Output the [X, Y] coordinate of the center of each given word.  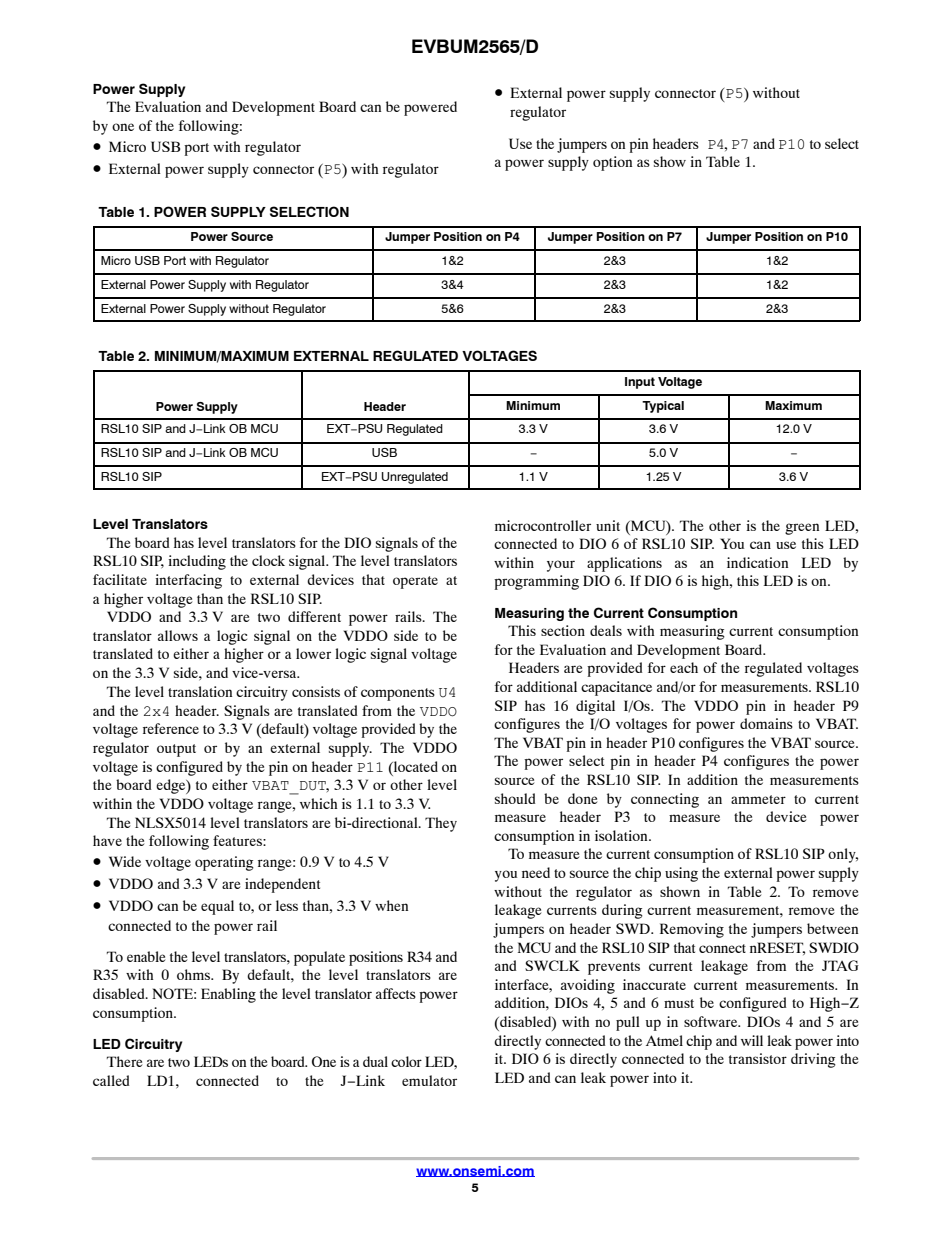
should [515, 798]
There [124, 1061]
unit [608, 525]
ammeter [758, 799]
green [802, 529]
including [197, 562]
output [176, 750]
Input [640, 383]
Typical [663, 407]
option [612, 163]
